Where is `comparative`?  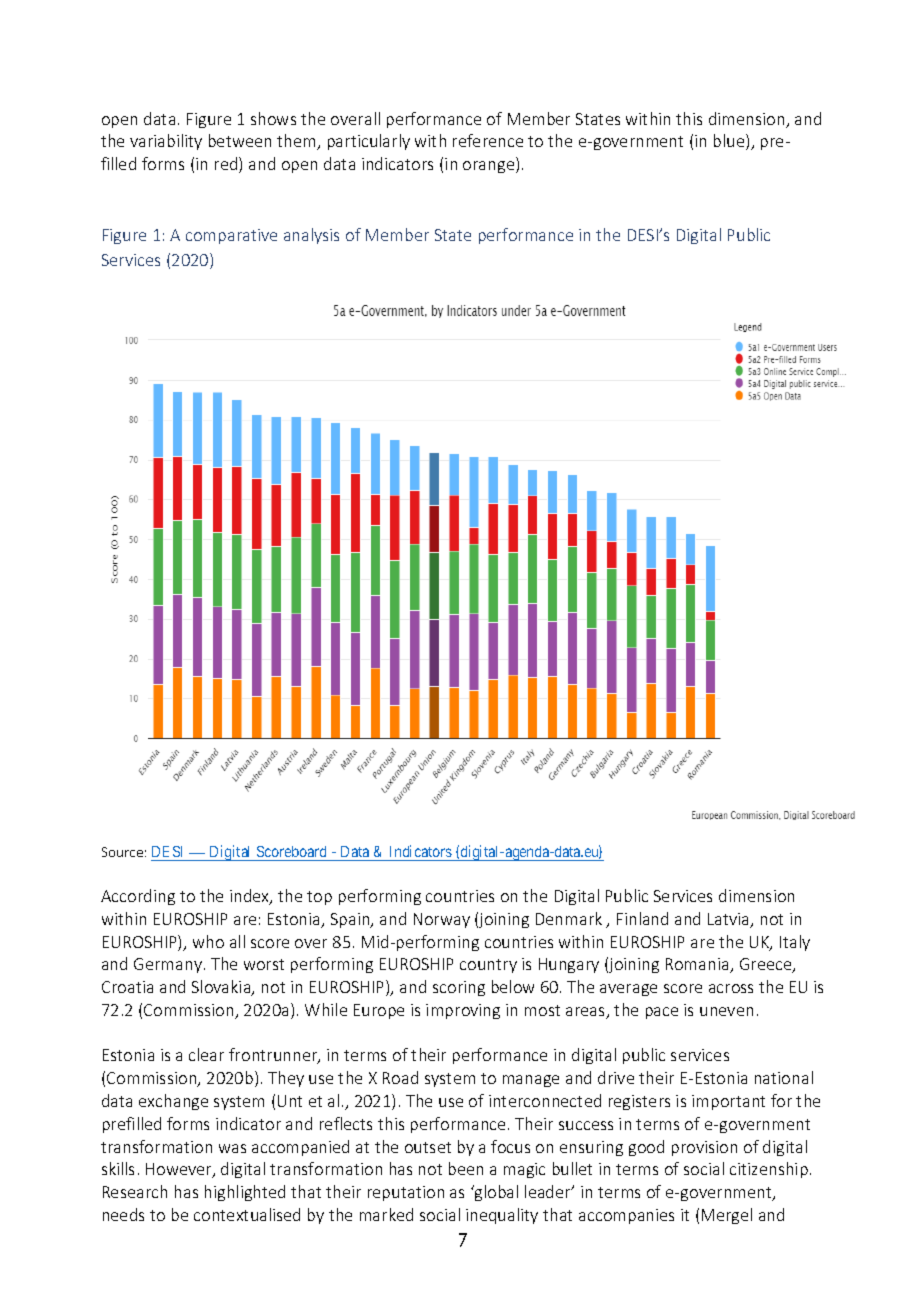
comparative is located at coordinates (231, 236).
